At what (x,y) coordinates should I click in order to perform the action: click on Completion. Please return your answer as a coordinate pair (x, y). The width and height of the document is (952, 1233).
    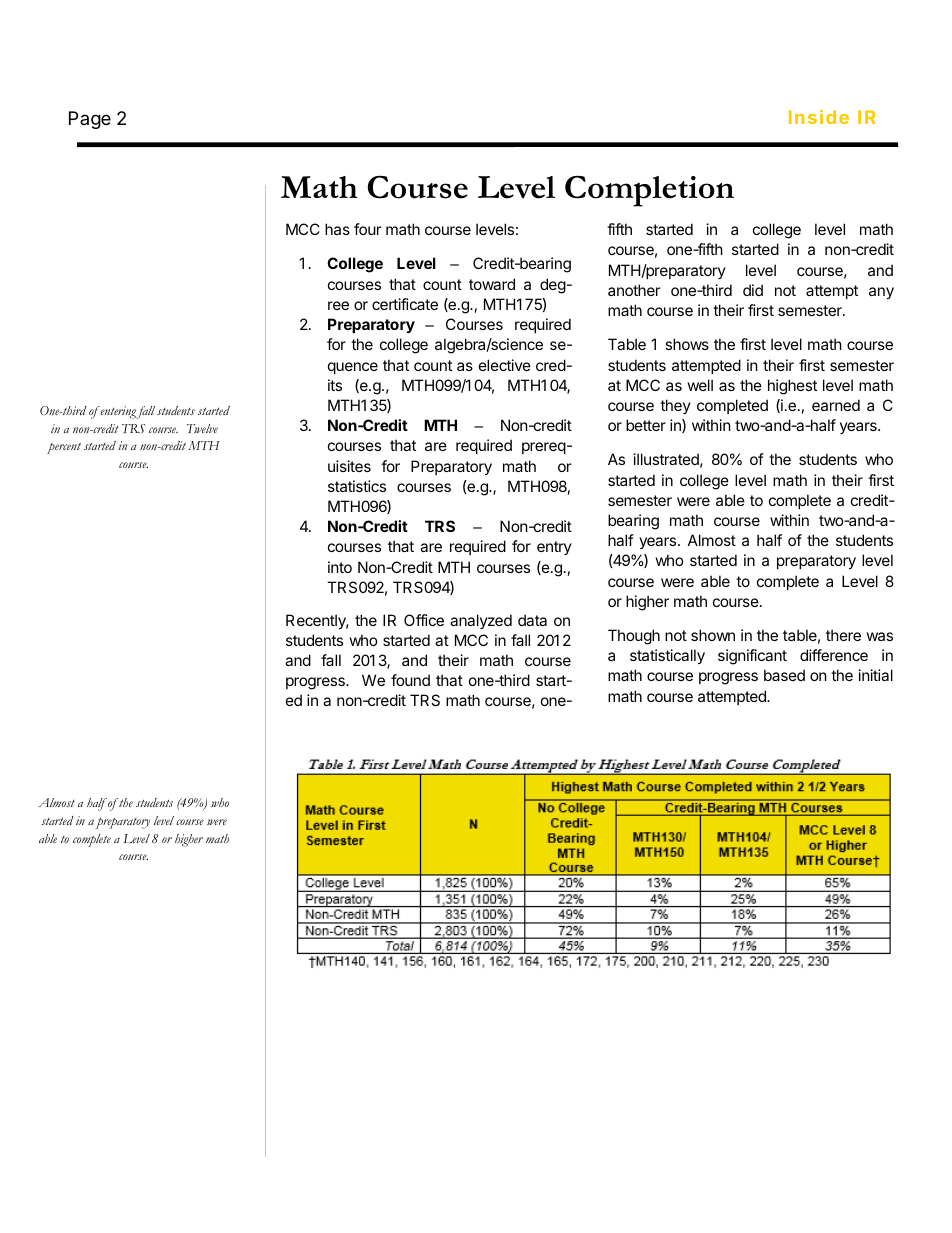
    Looking at the image, I should click on (649, 191).
